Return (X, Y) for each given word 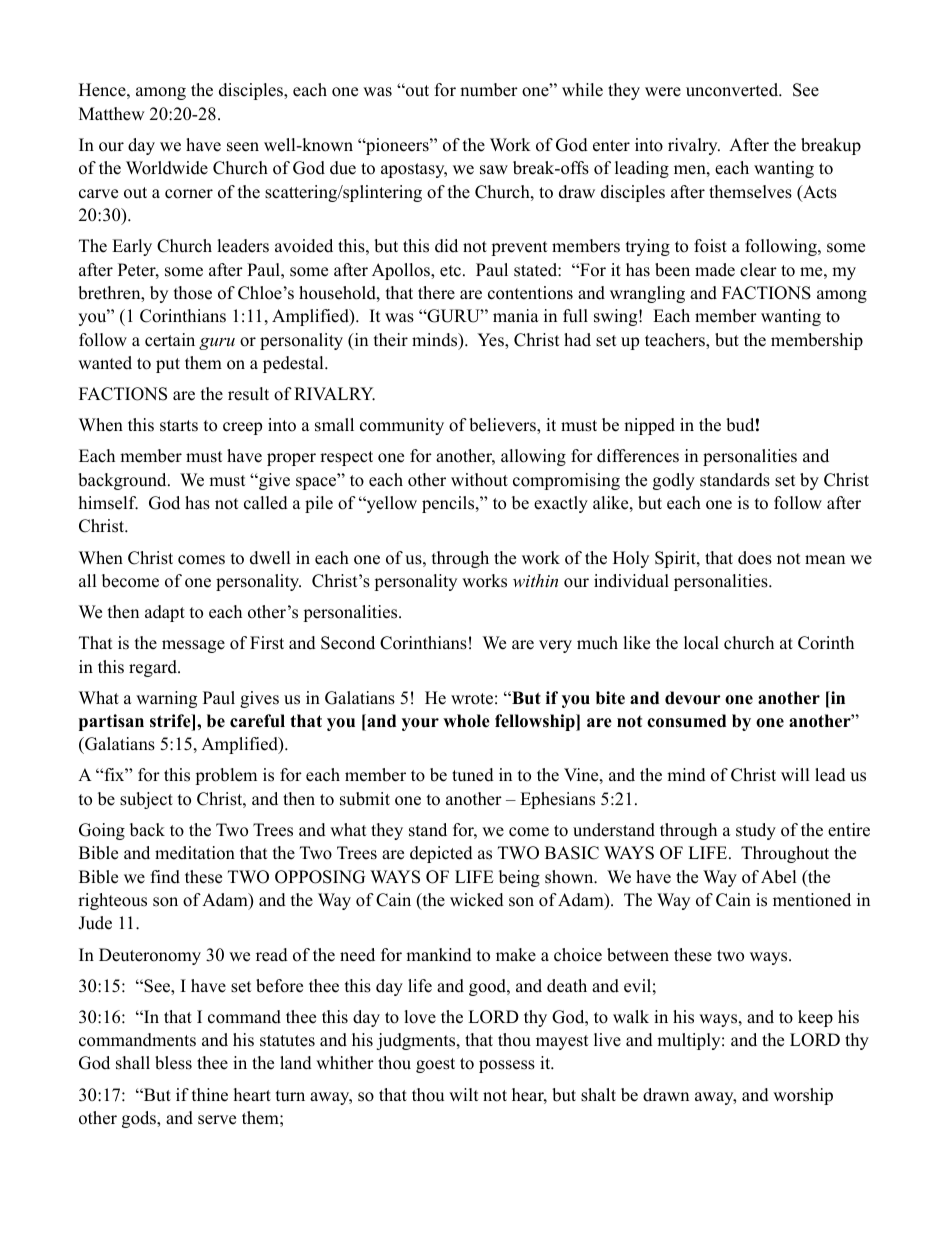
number (489, 90)
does (755, 558)
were (663, 92)
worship (803, 1096)
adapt (165, 613)
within (535, 580)
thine (210, 1095)
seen (243, 147)
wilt (464, 1094)
